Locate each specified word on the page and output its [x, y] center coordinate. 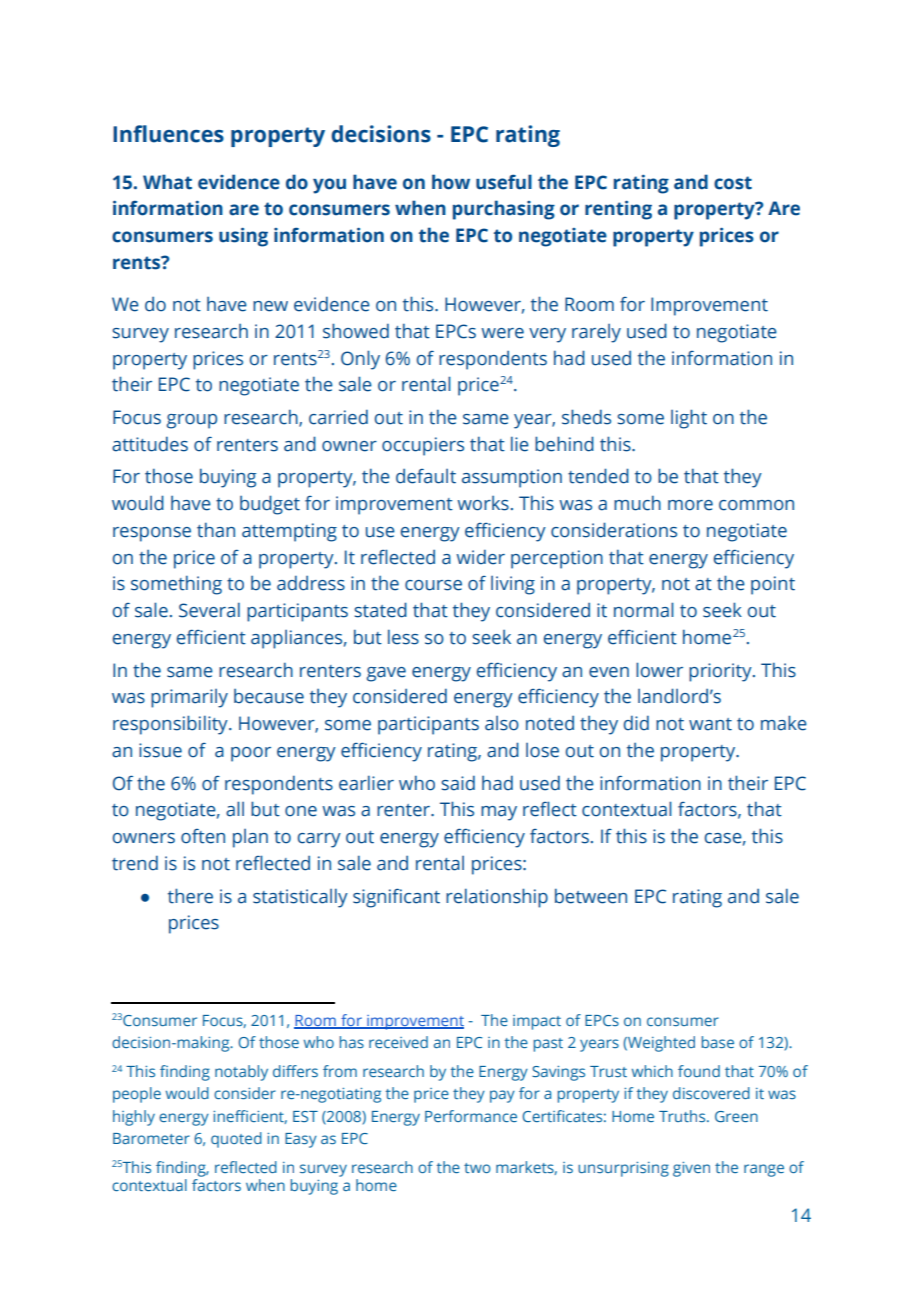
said [458, 783]
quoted [236, 1140]
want [710, 724]
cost [733, 183]
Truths [683, 1116]
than [216, 530]
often [203, 836]
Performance [471, 1116]
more [690, 505]
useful [504, 182]
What [167, 182]
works [483, 503]
